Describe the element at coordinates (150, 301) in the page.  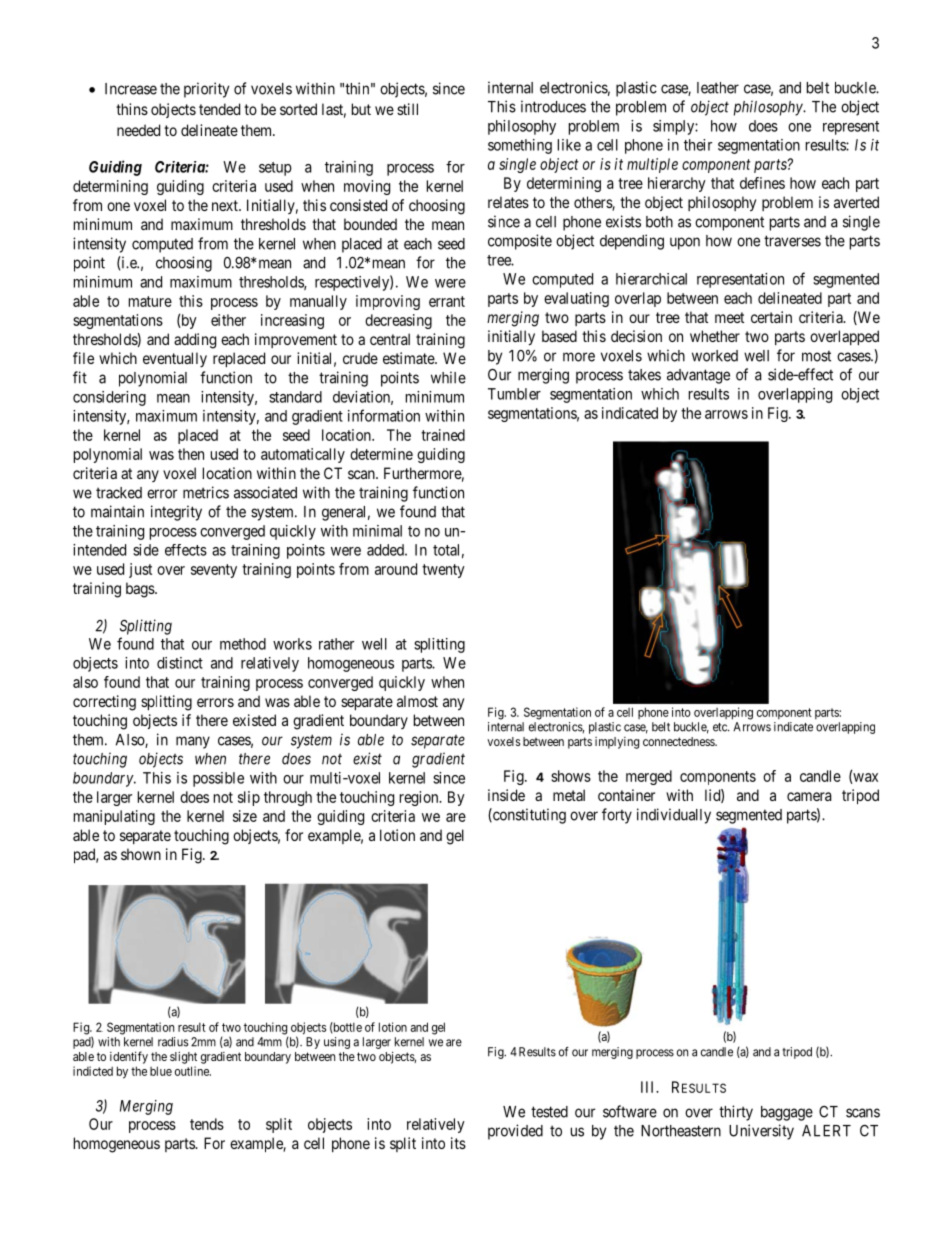
I see `mature` at that location.
